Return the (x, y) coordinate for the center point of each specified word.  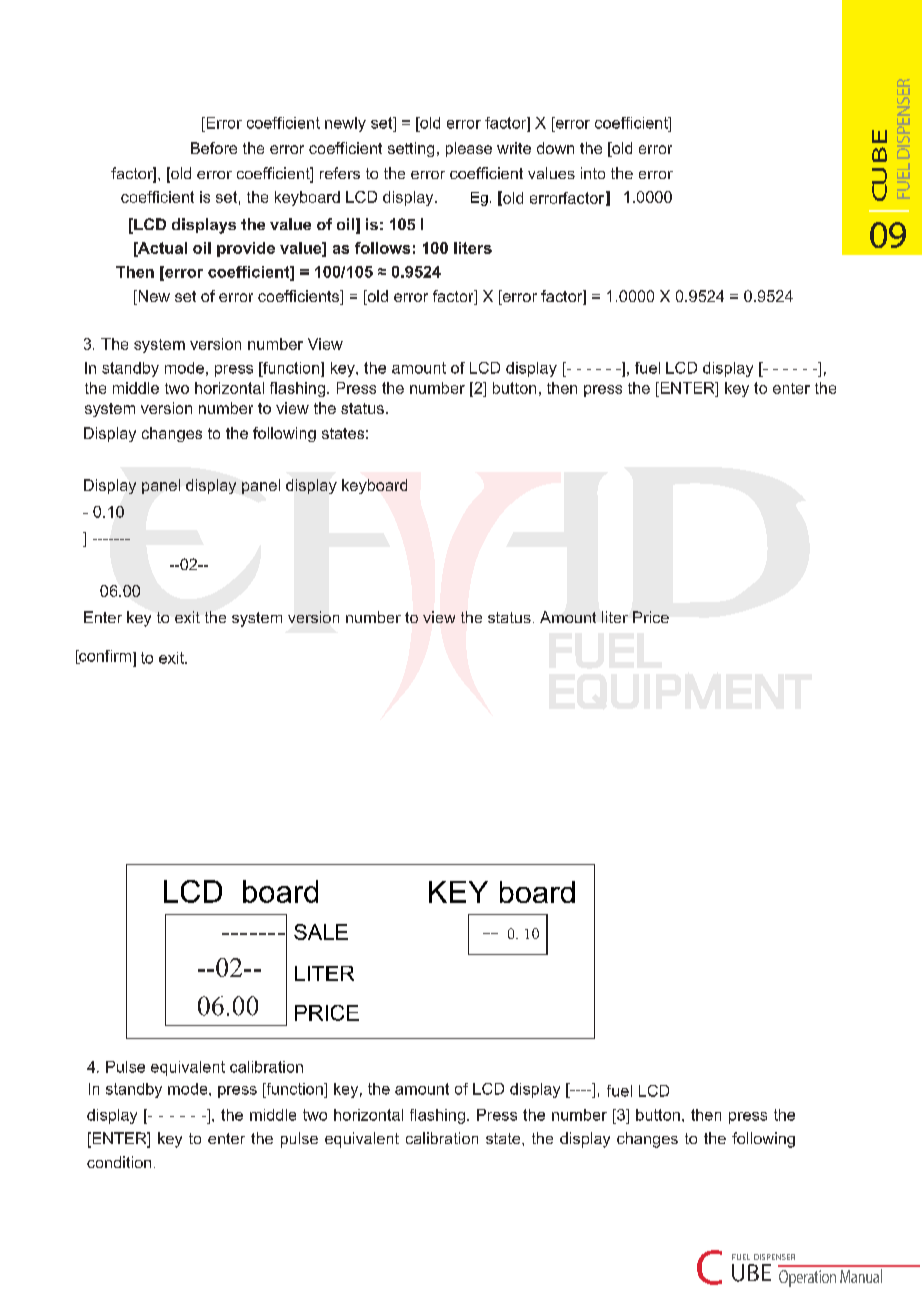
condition (119, 1162)
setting (411, 149)
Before (214, 148)
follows (382, 248)
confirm (105, 657)
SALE (321, 932)
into (593, 173)
